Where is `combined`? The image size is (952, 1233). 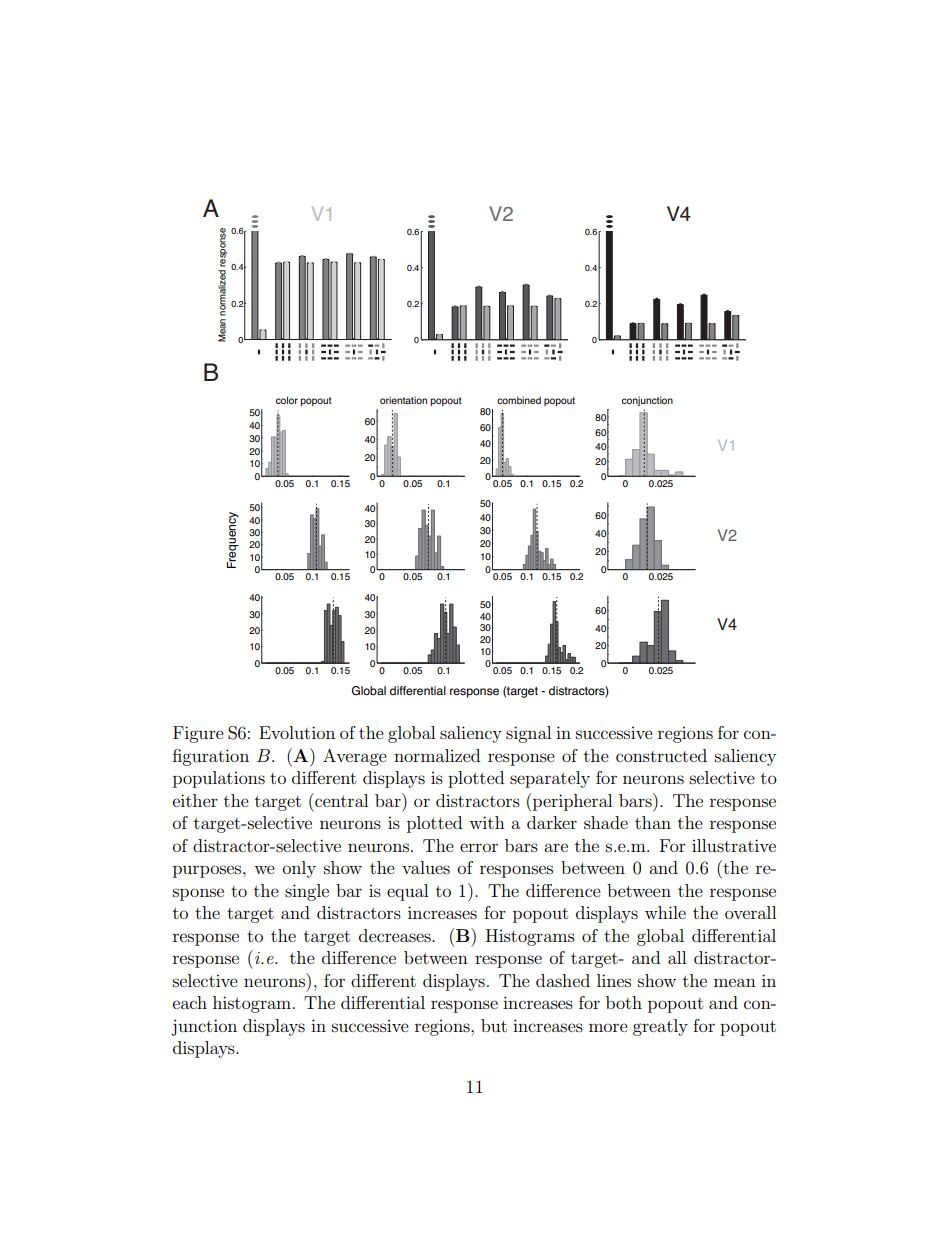
combined is located at coordinates (519, 400).
